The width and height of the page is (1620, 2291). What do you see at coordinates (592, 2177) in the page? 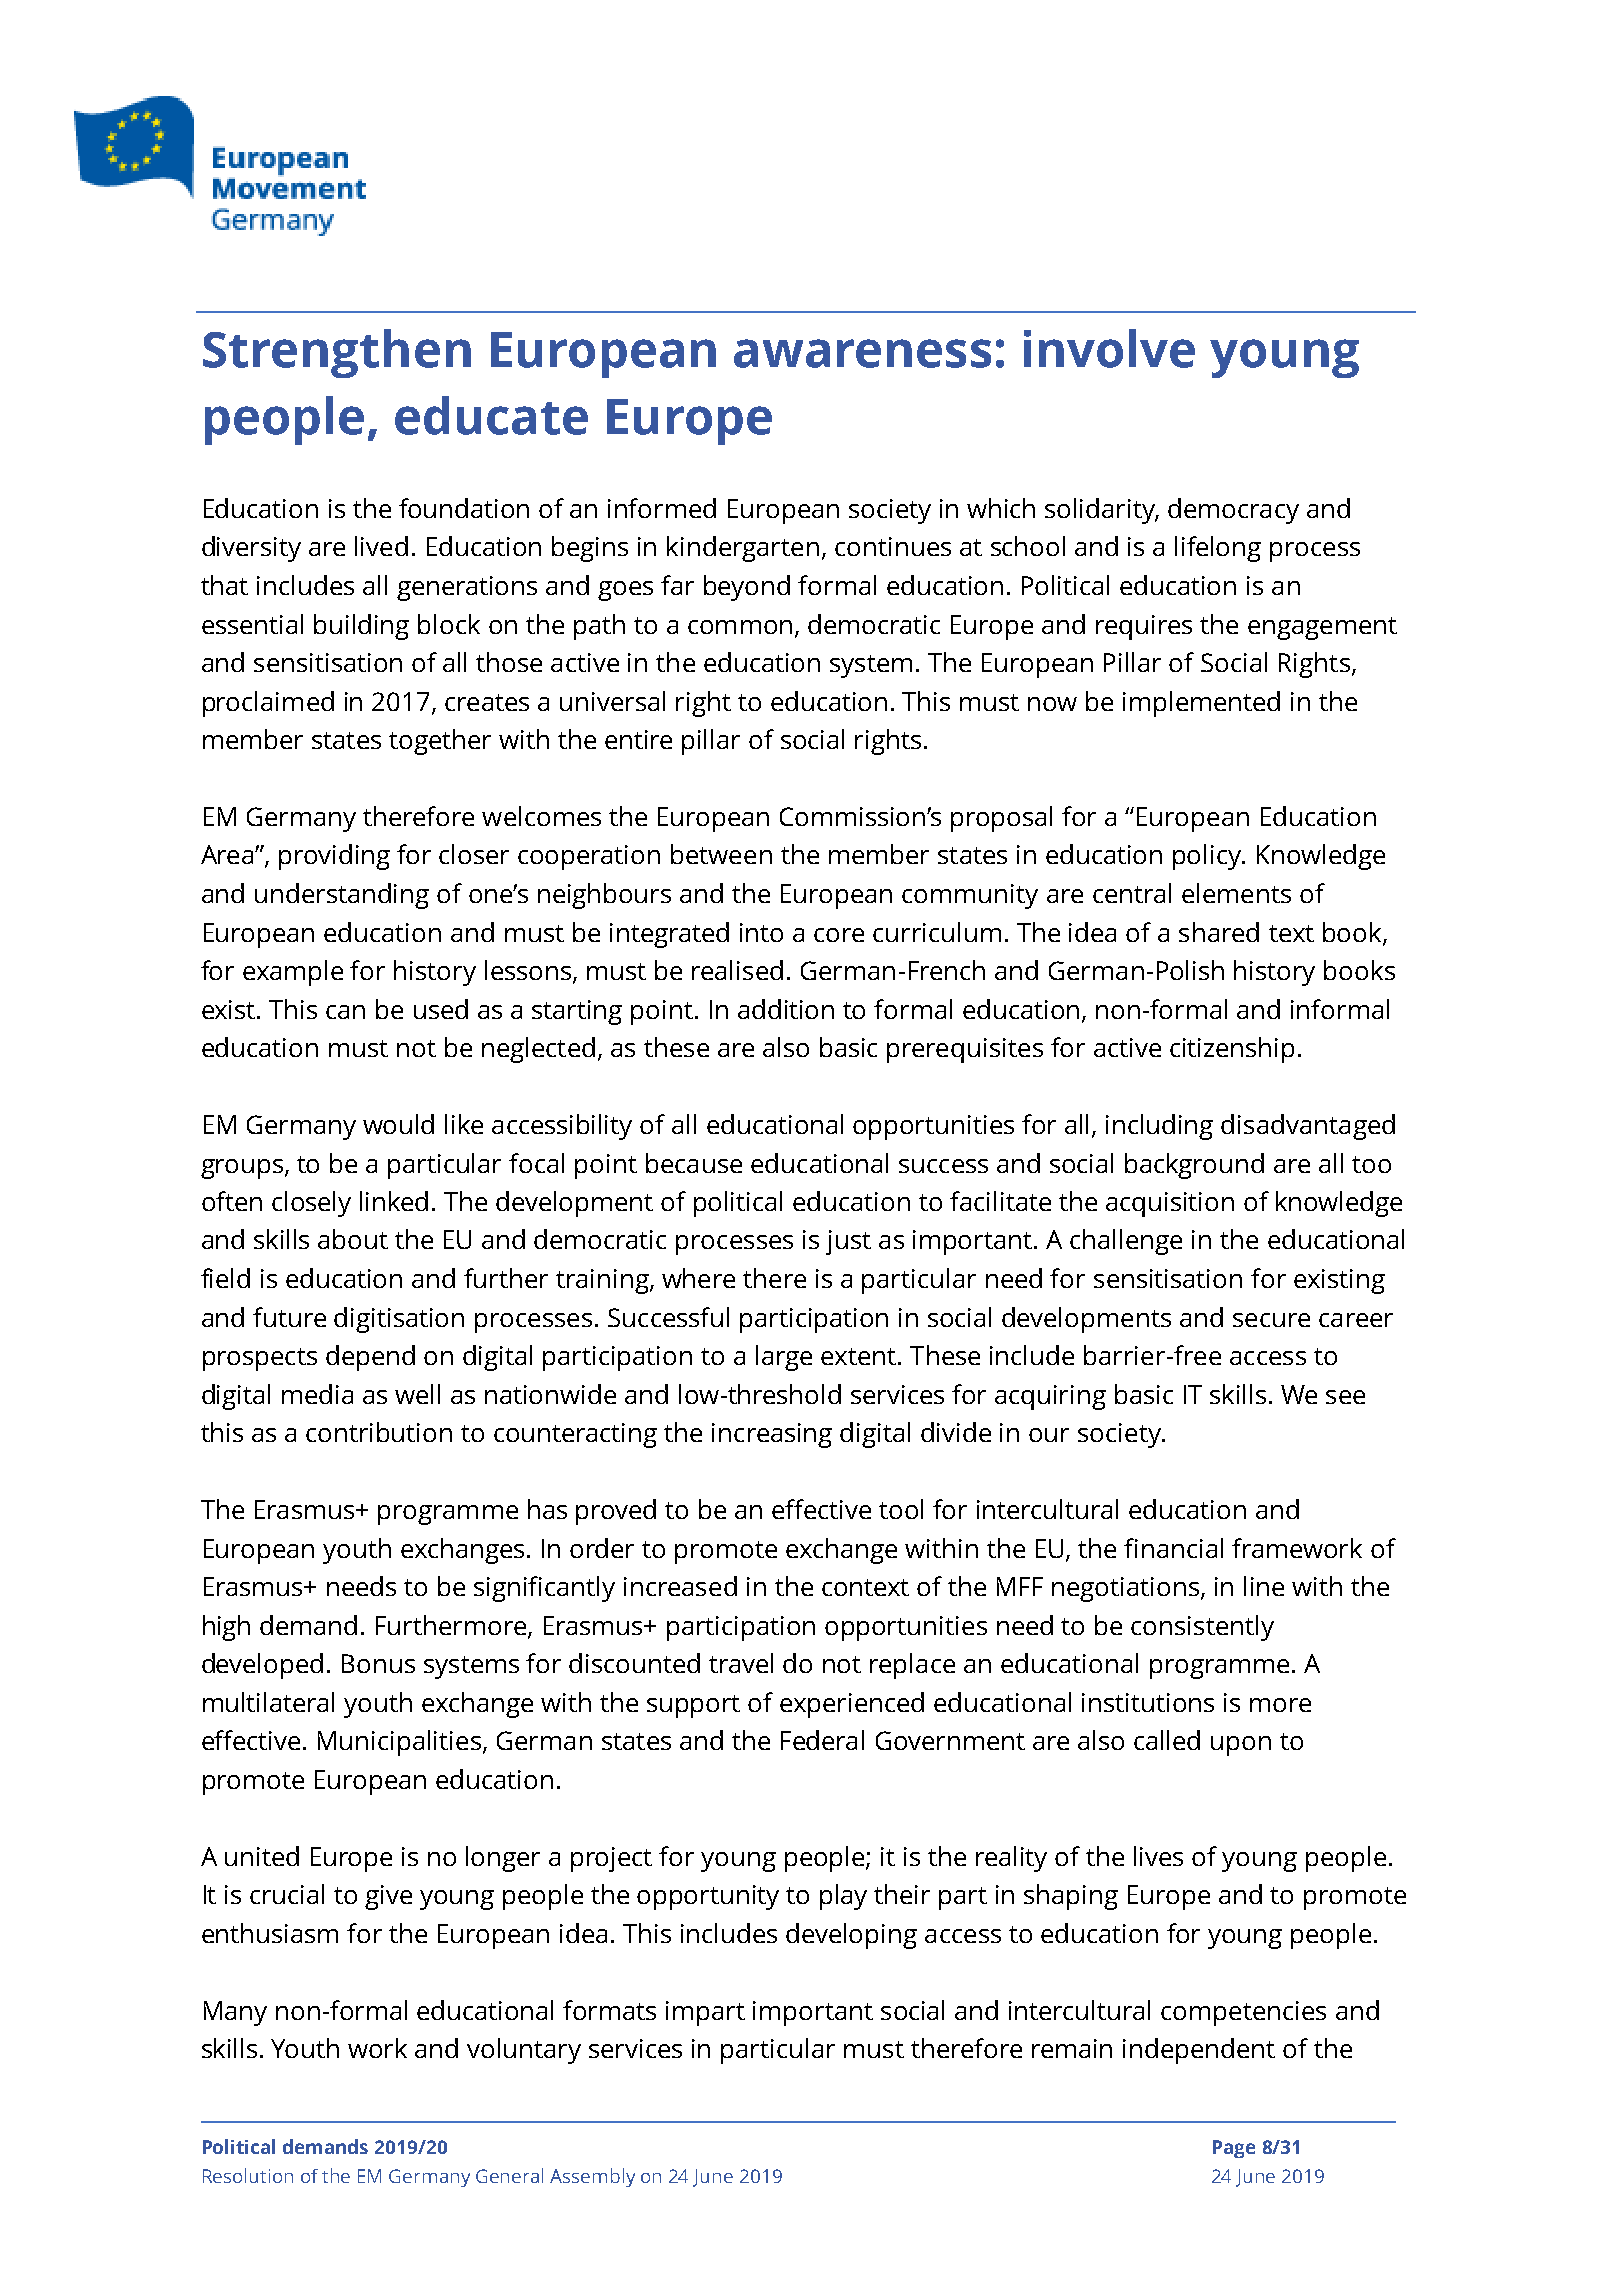
I see `Assembly` at bounding box center [592, 2177].
